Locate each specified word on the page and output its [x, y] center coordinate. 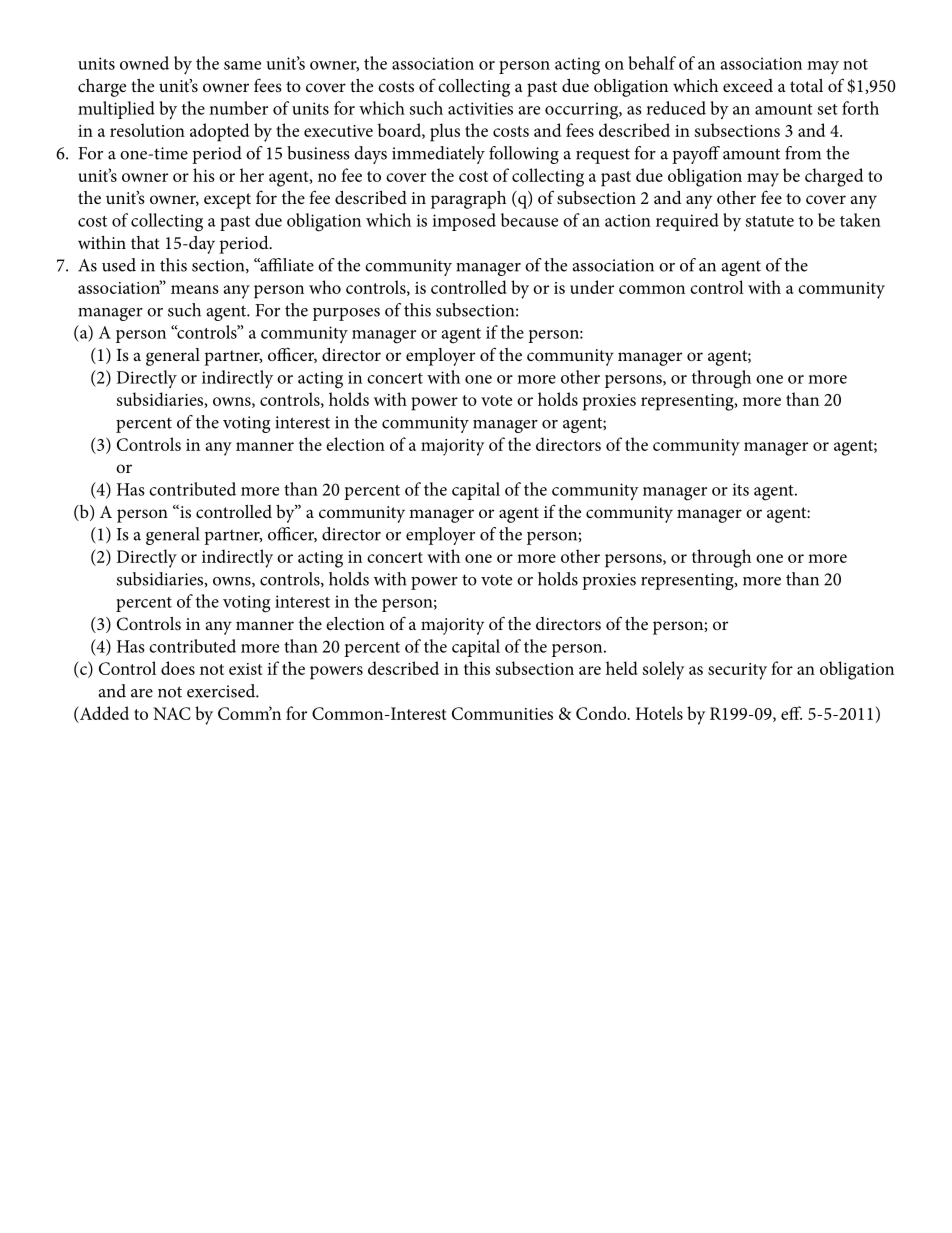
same [242, 65]
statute [770, 221]
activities [480, 108]
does [178, 668]
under [592, 287]
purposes [346, 314]
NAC [172, 713]
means [195, 289]
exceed [748, 85]
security [737, 671]
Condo [602, 713]
